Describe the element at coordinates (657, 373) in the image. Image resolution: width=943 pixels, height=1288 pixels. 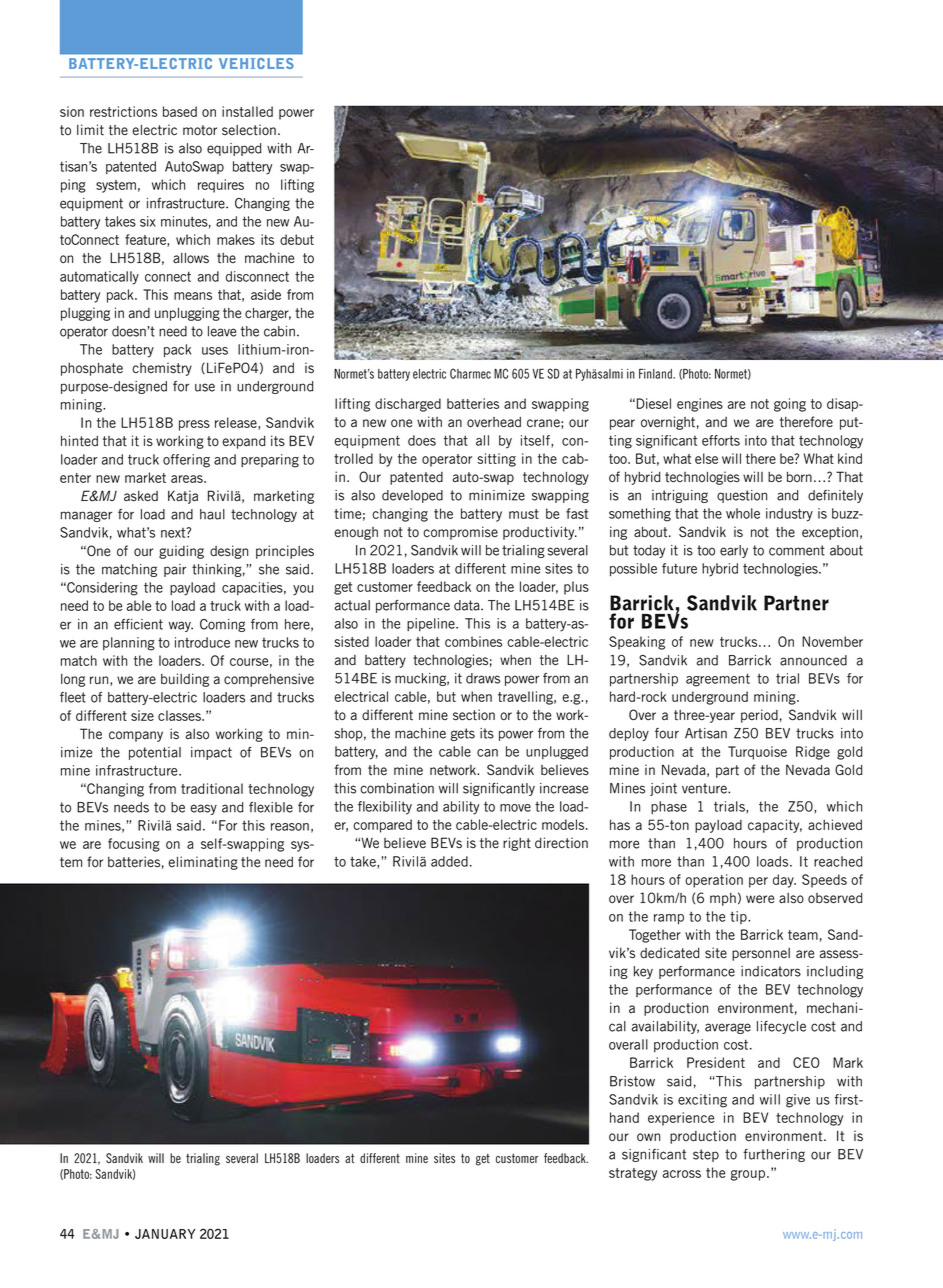
I see `Finland` at that location.
